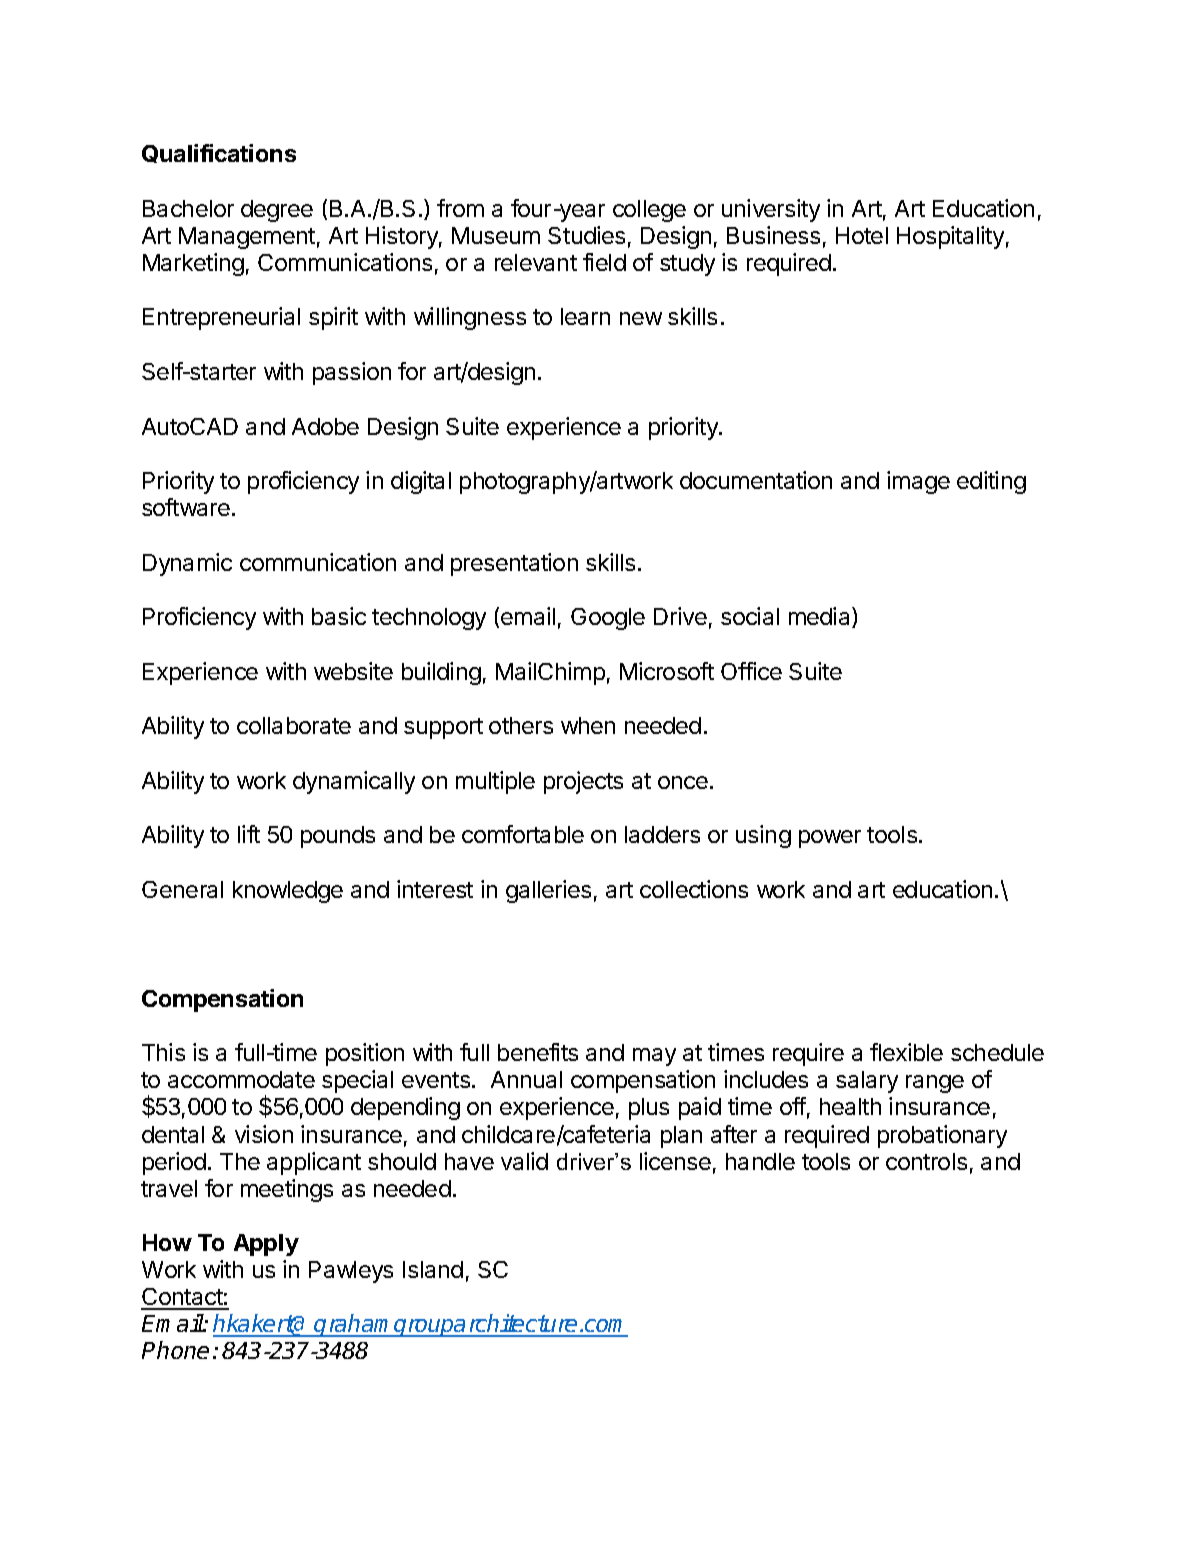 This screenshot has height=1553, width=1200. Describe the element at coordinates (514, 564) in the screenshot. I see `presentation` at that location.
